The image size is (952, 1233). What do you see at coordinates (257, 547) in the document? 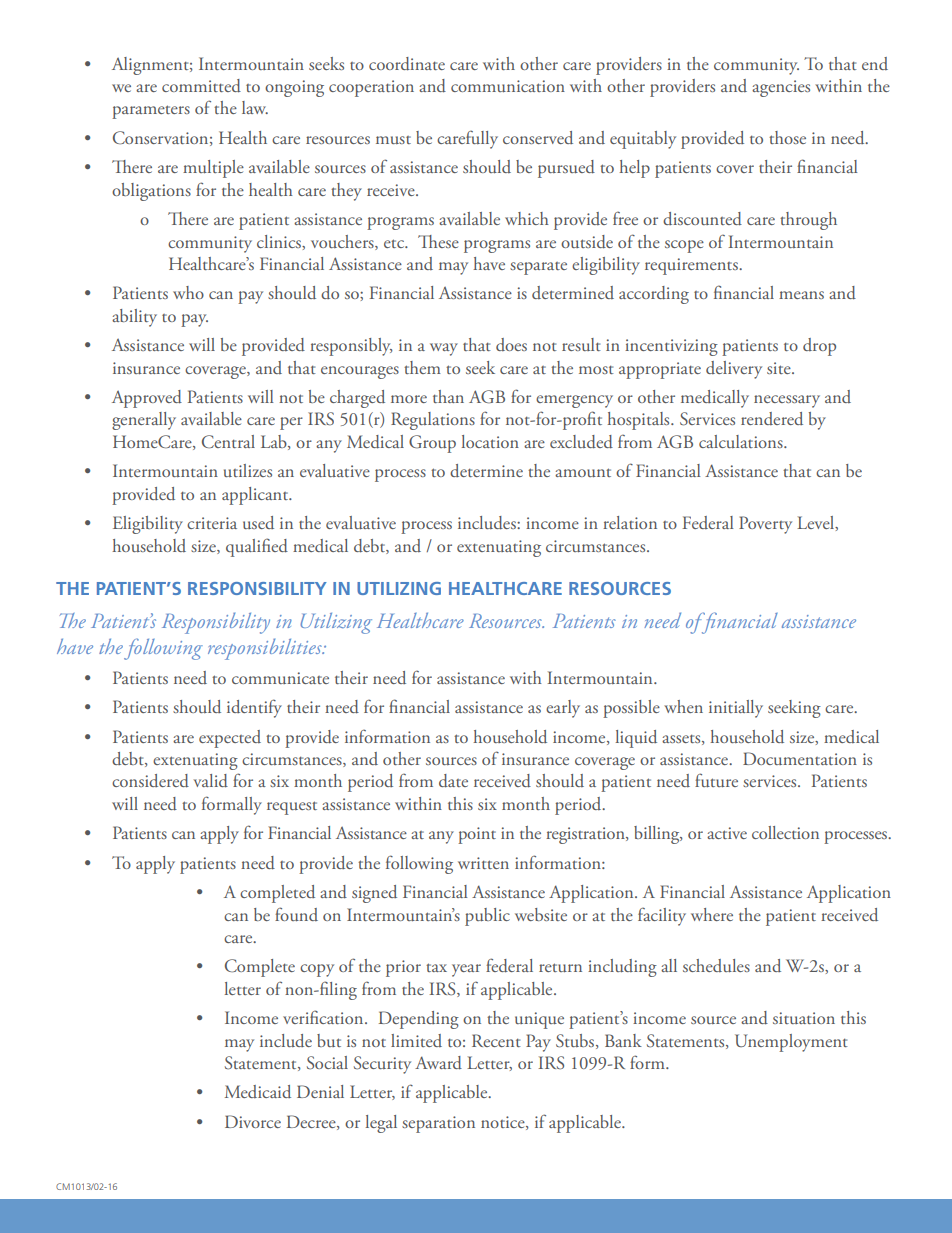
I see `qualified` at bounding box center [257, 547].
